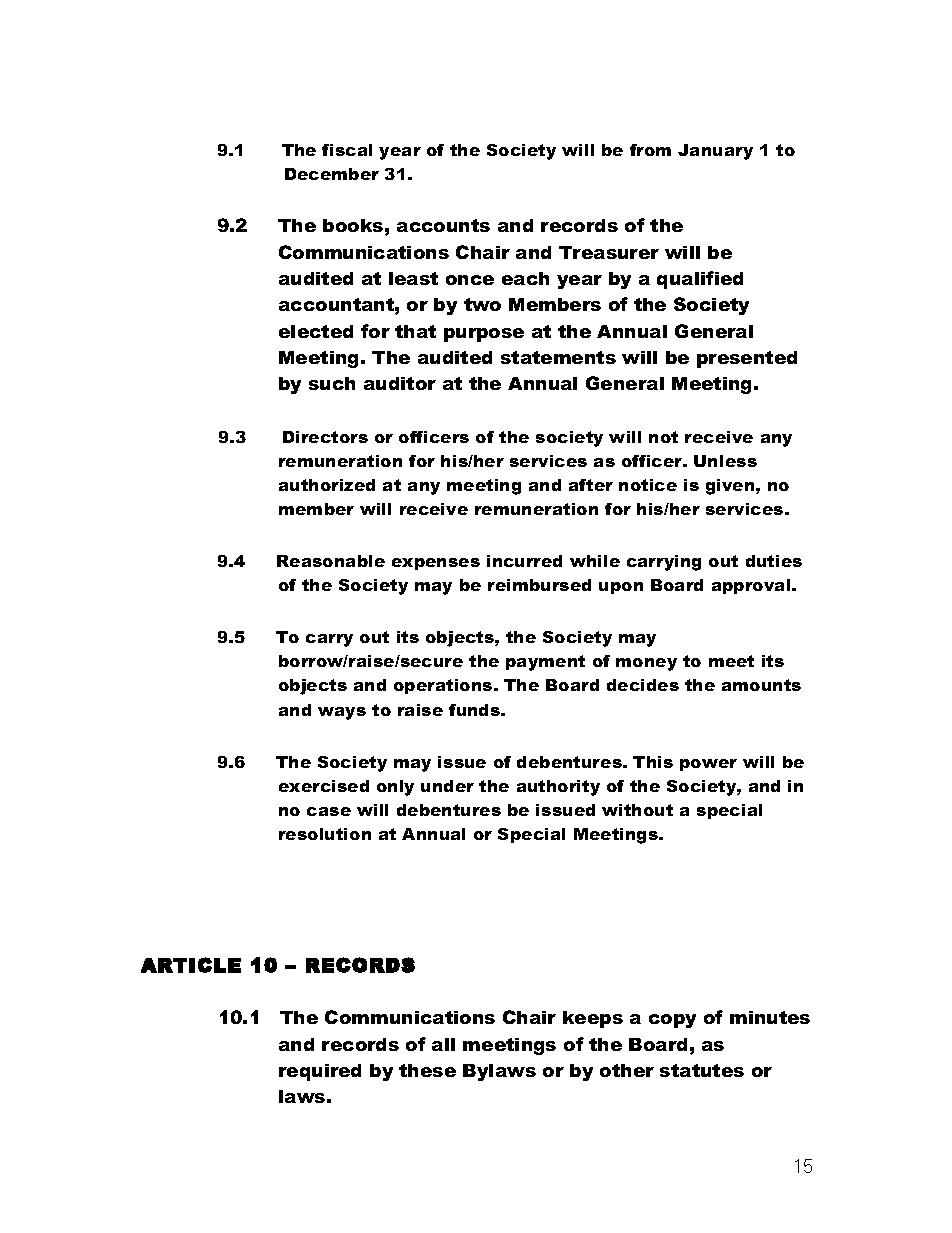 Image resolution: width=952 pixels, height=1233 pixels. I want to click on December, so click(332, 174).
